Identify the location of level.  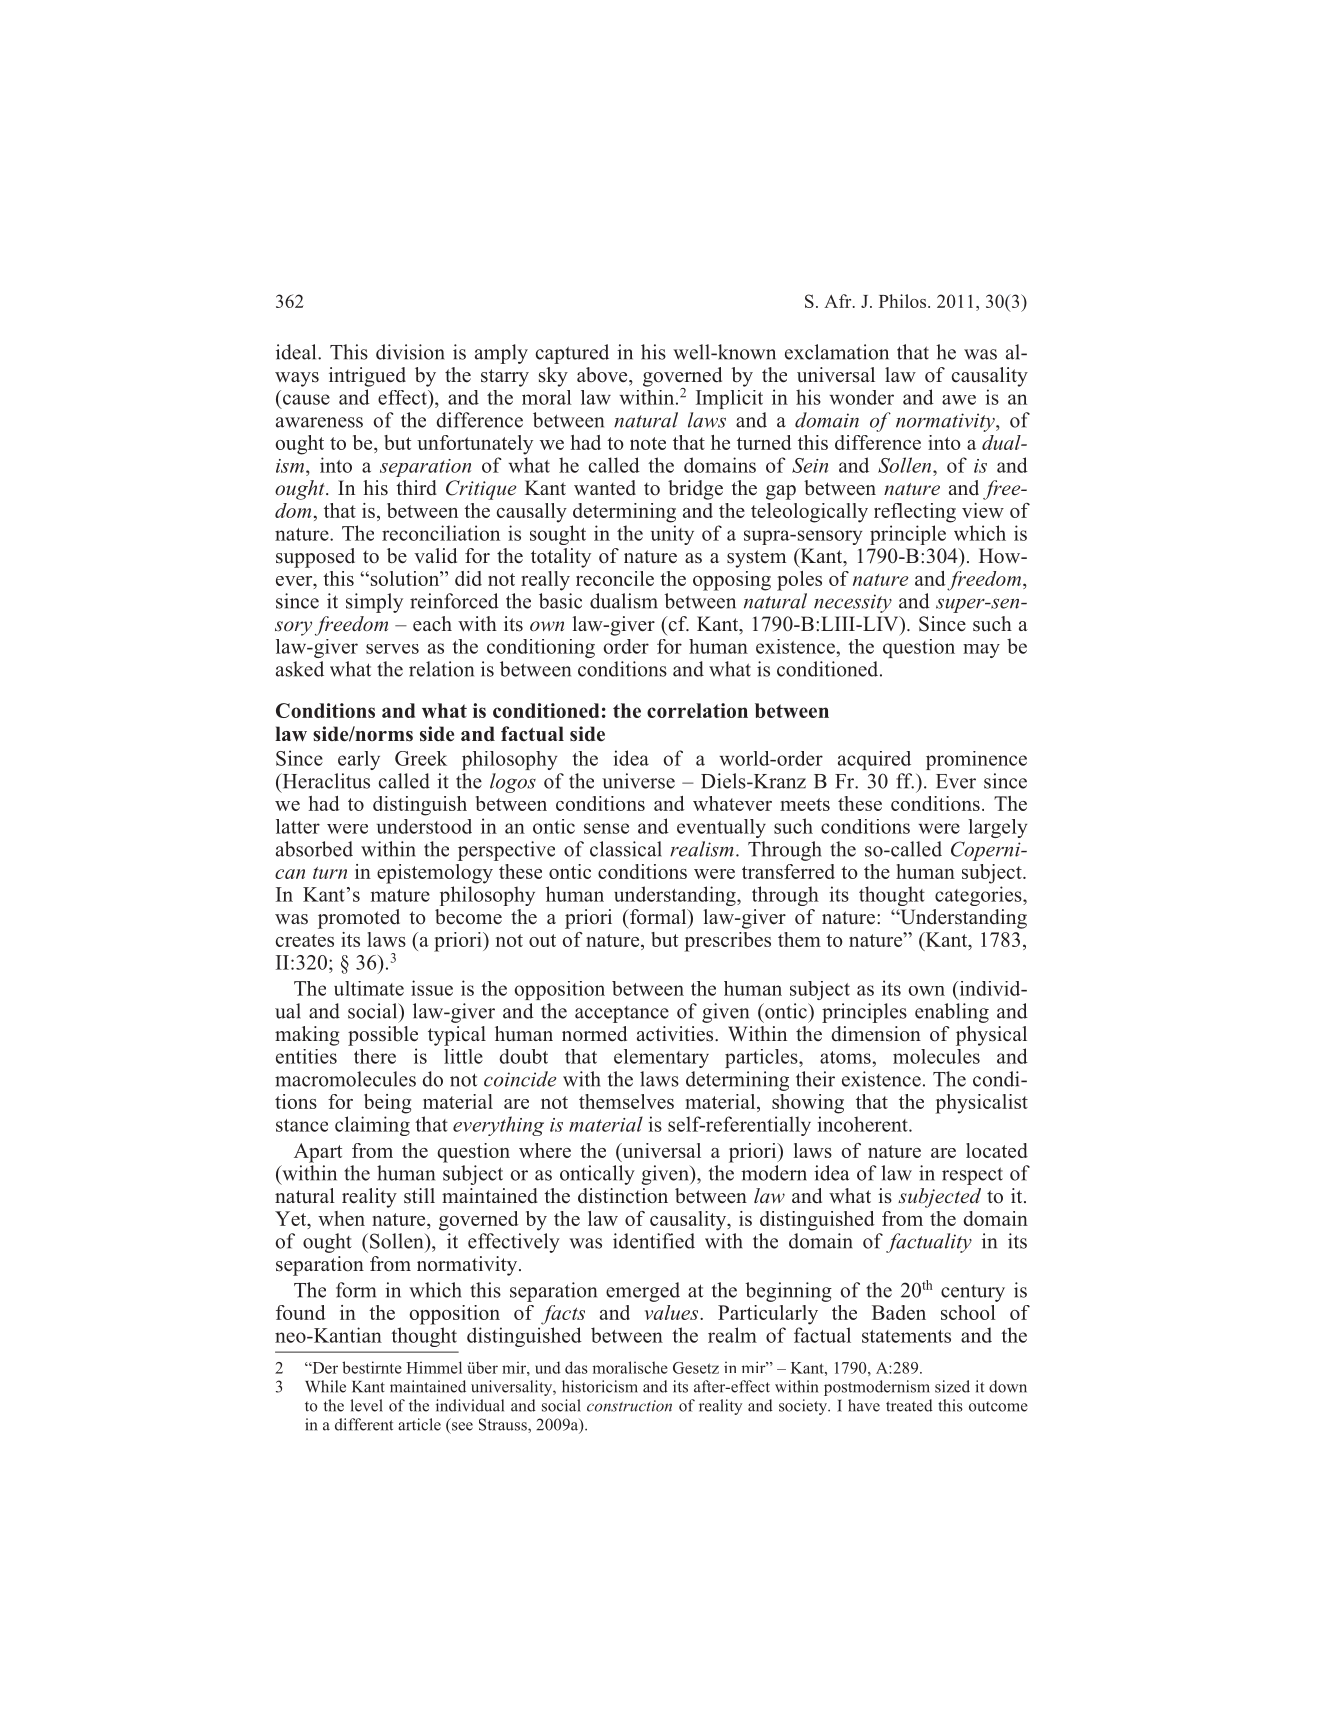
(366, 1405).
